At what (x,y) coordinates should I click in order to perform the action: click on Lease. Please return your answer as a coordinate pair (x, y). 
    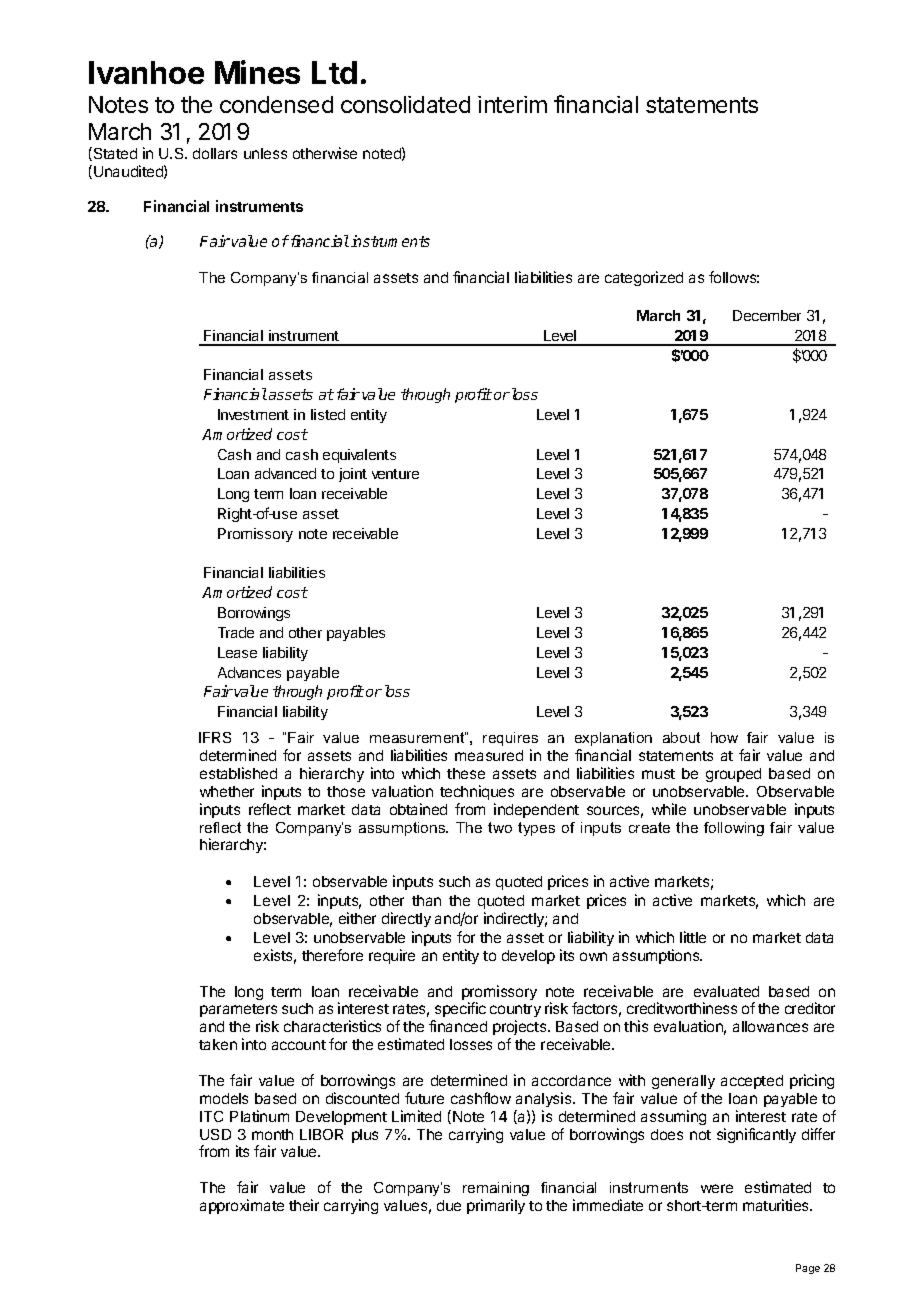
    Looking at the image, I should click on (237, 652).
